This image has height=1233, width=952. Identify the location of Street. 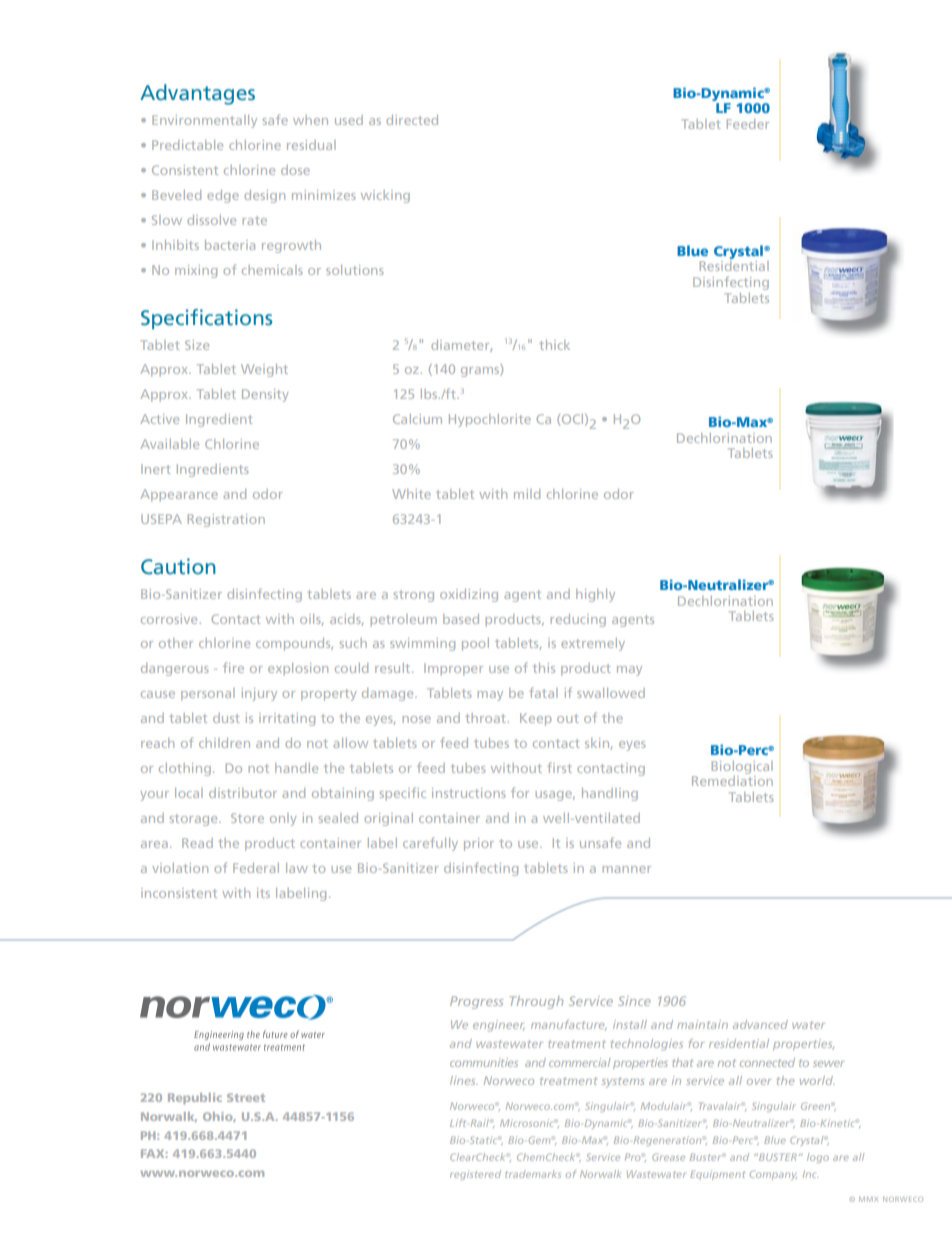
(246, 1097).
